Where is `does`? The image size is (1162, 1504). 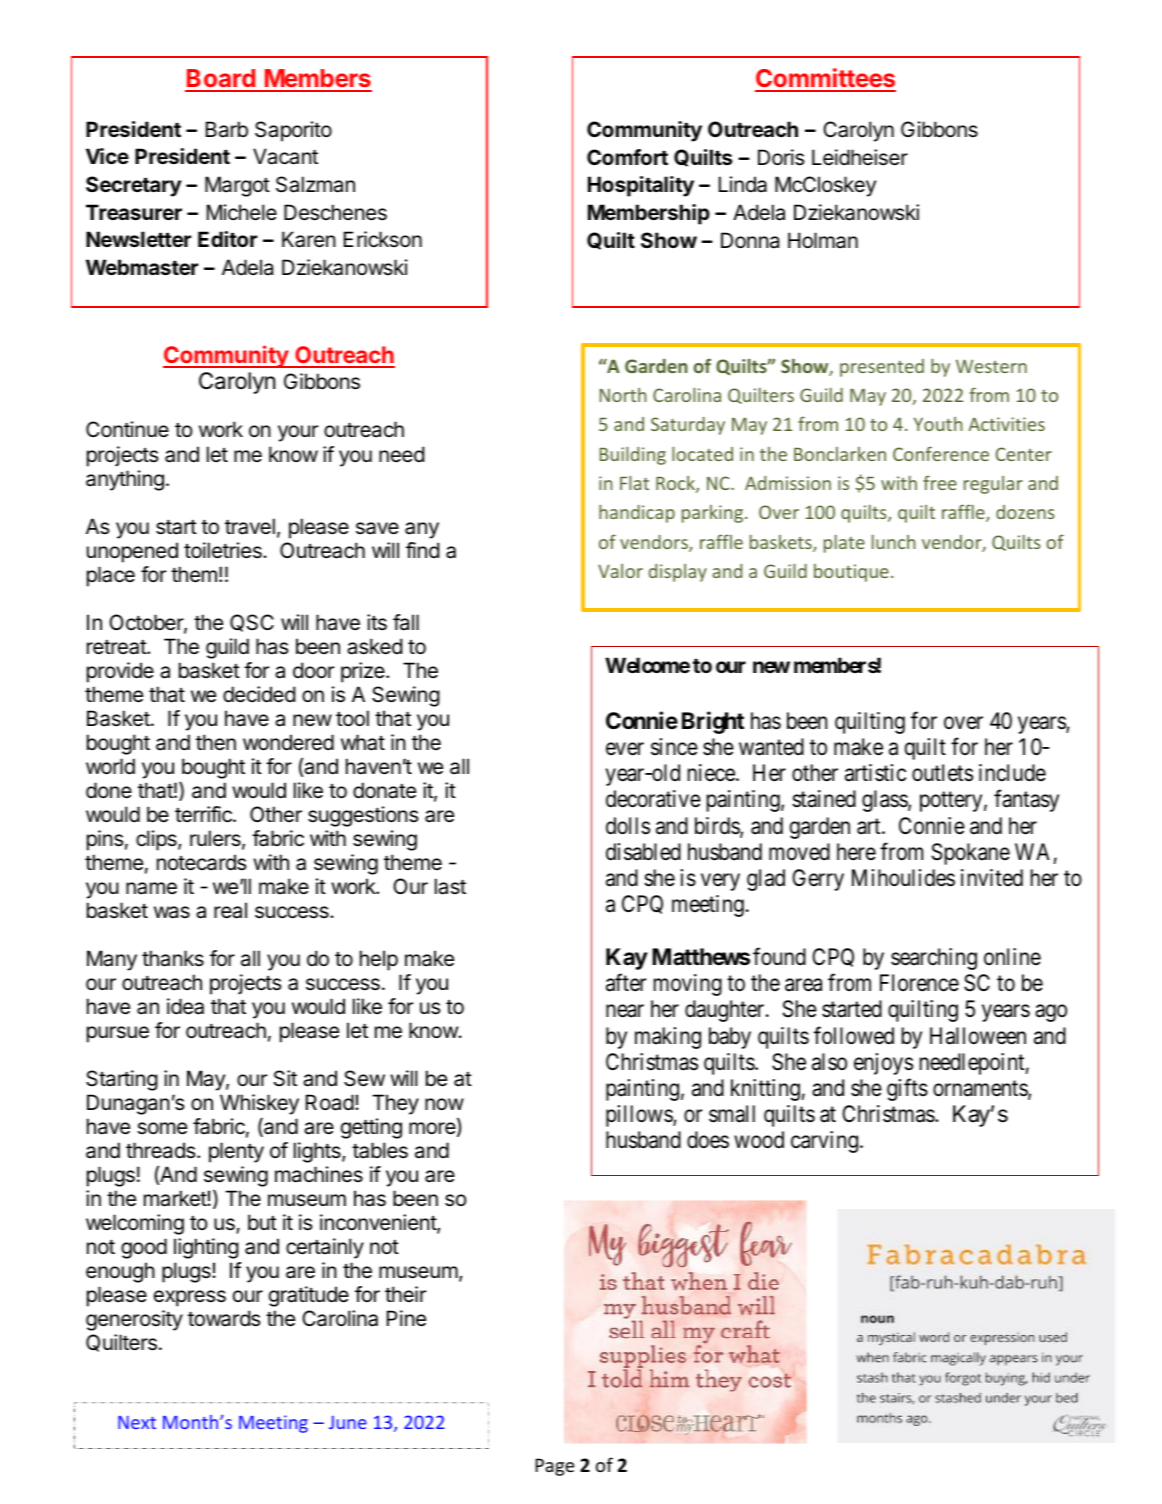 does is located at coordinates (708, 1140).
